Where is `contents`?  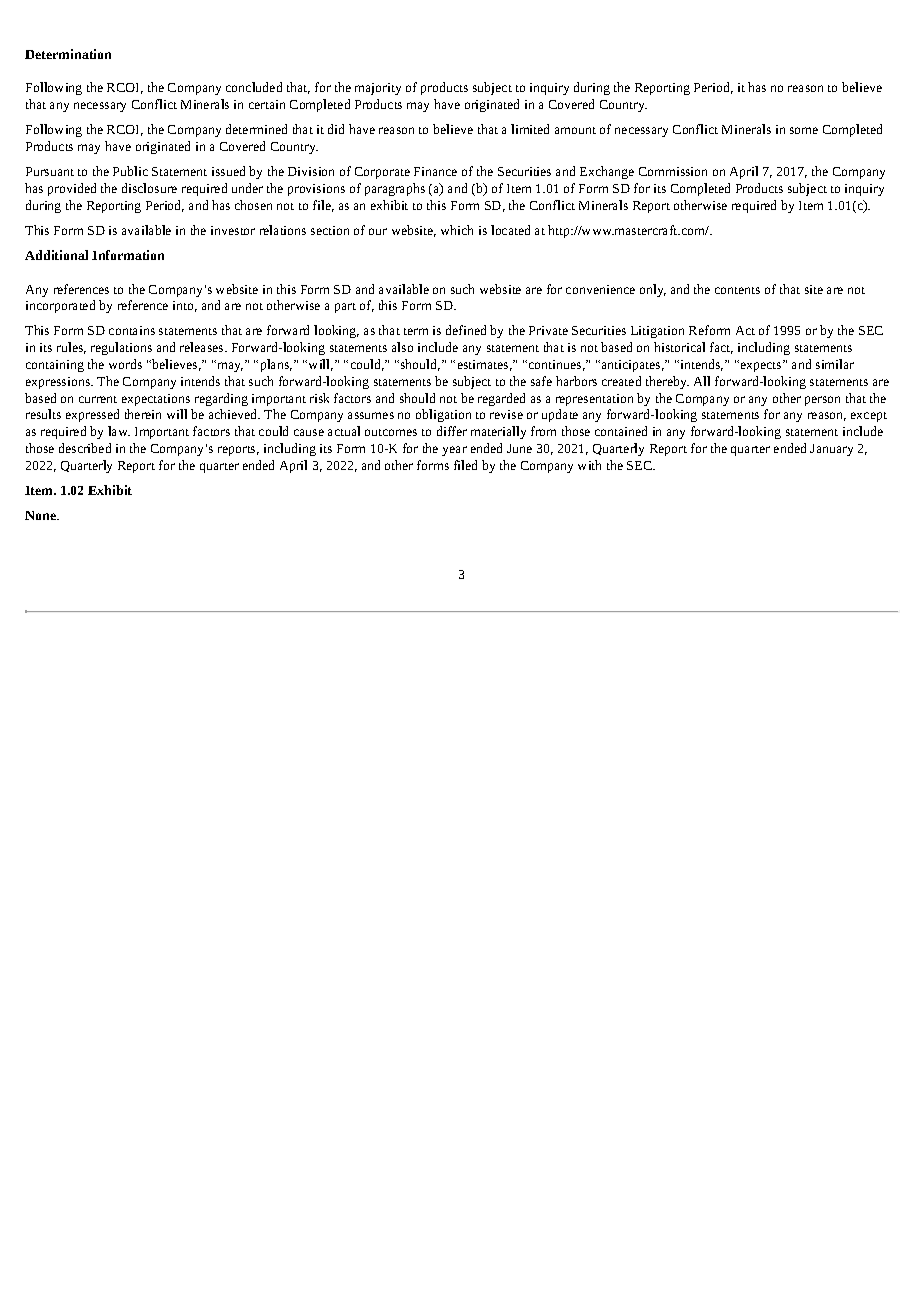 contents is located at coordinates (737, 290).
